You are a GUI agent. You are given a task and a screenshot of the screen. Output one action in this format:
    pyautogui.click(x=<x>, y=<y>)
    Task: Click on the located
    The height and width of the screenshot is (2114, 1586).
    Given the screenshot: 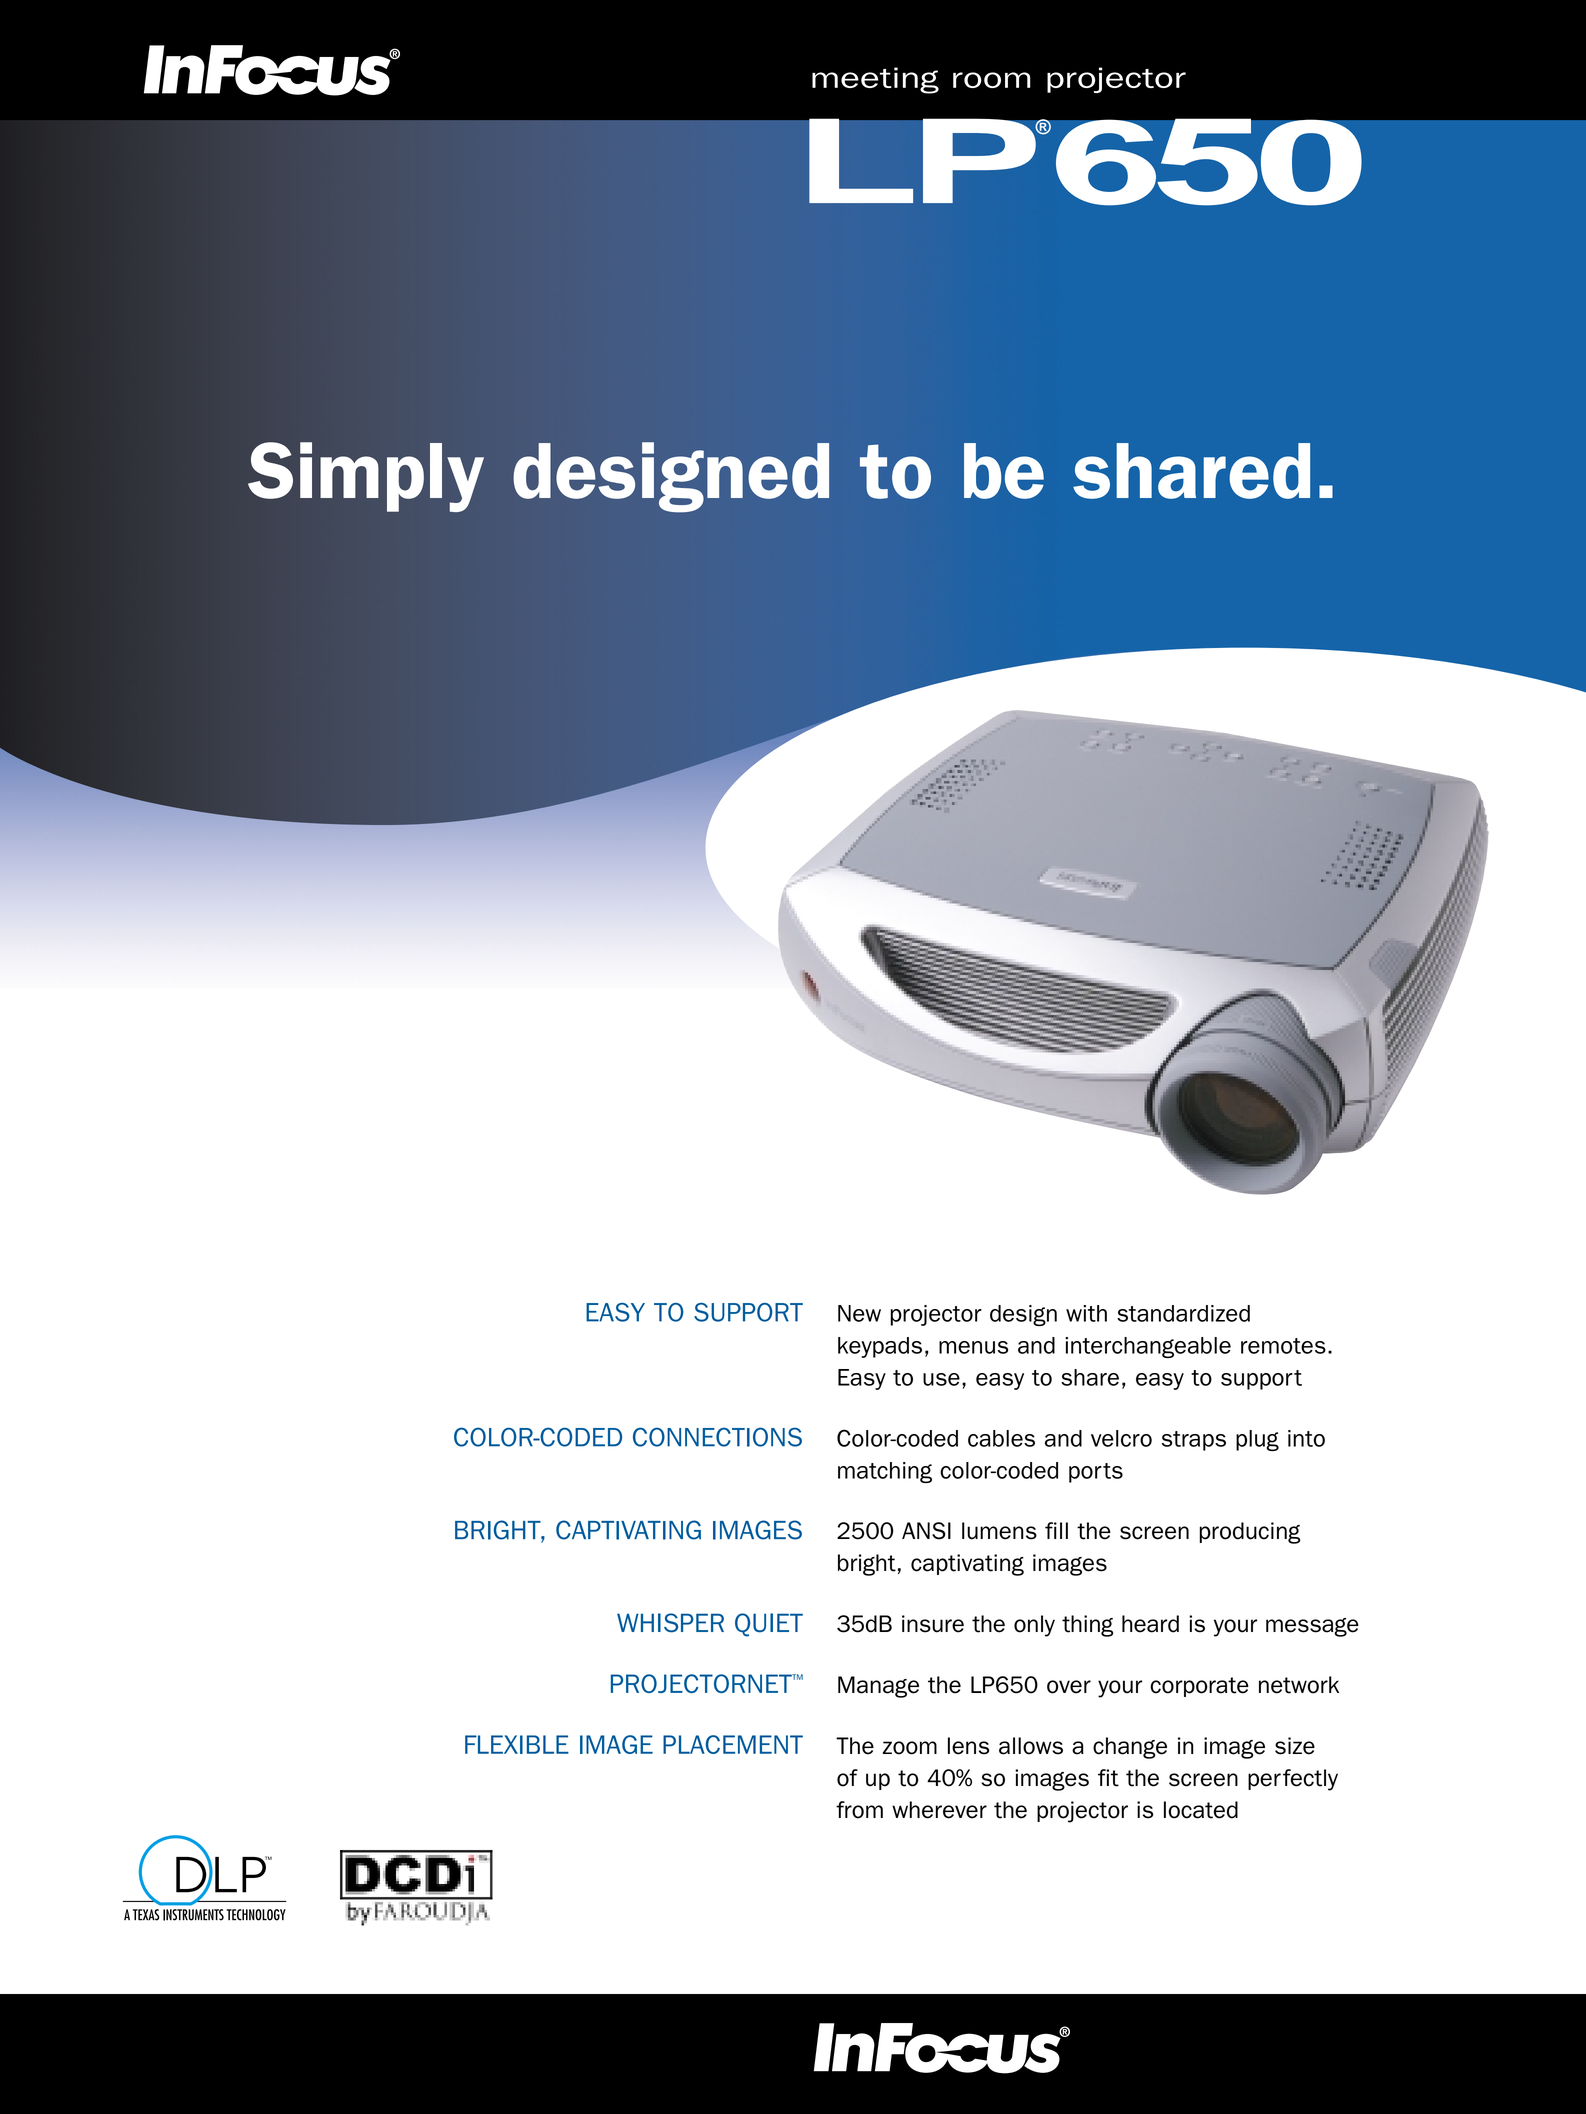 What is the action you would take?
    pyautogui.click(x=1201, y=1810)
